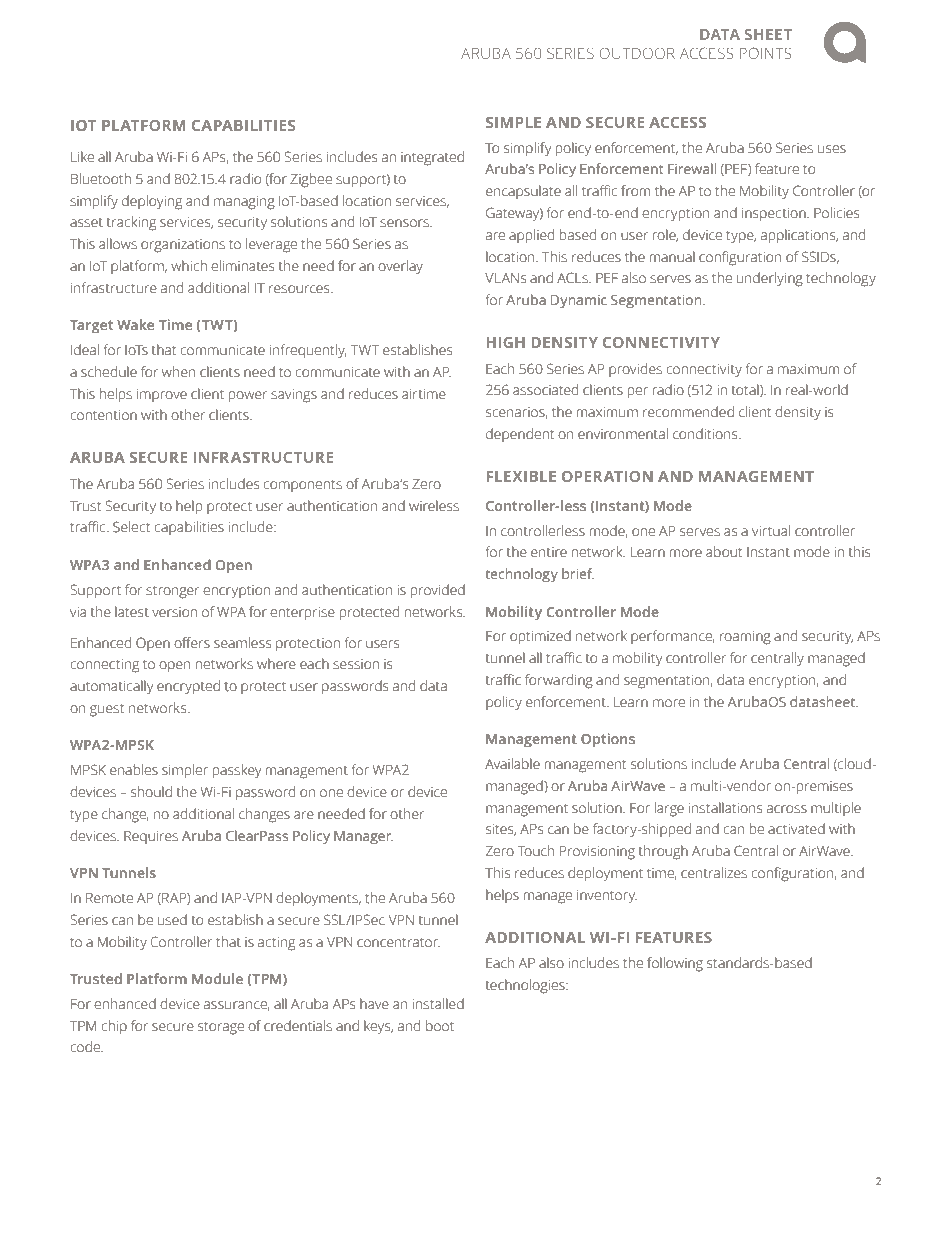 The height and width of the image is (1233, 952). Describe the element at coordinates (135, 324) in the image. I see `Wake` at that location.
